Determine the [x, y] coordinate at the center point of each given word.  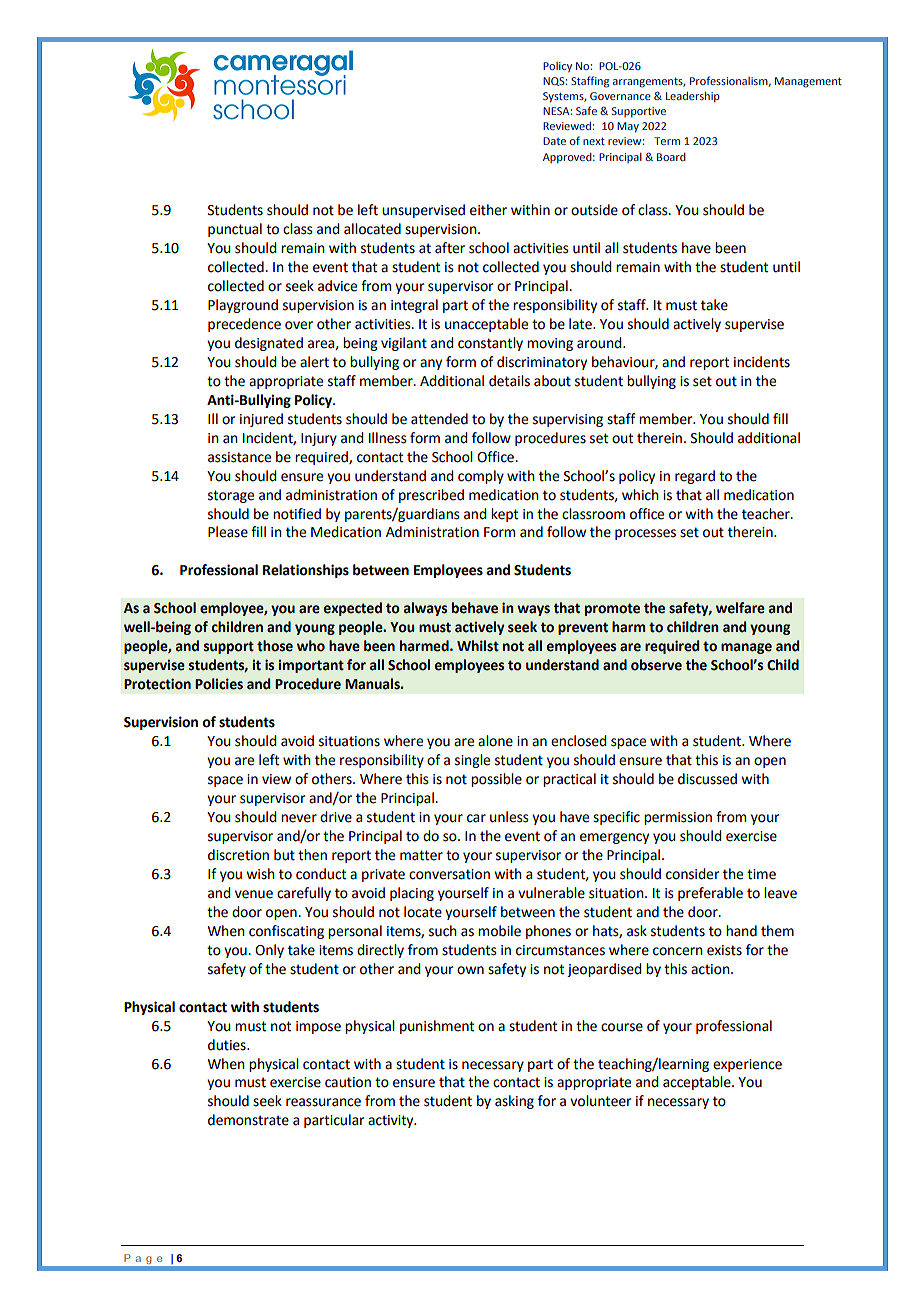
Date [554, 141]
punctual [235, 230]
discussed [707, 779]
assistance [239, 457]
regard [695, 477]
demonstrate [248, 1120]
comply [481, 477]
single [472, 761]
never [299, 818]
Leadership [693, 97]
